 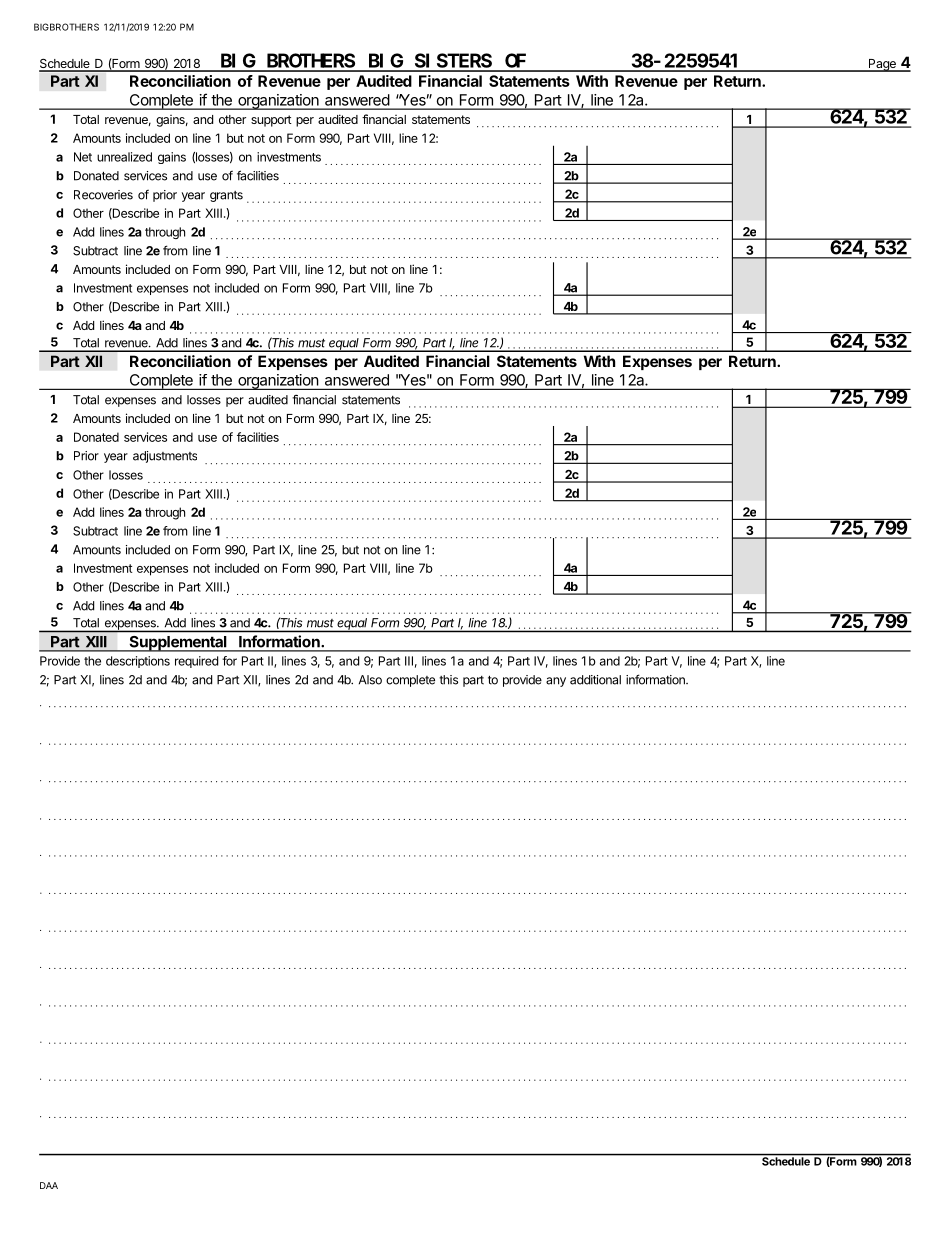 I want to click on Supplemental, so click(x=178, y=644).
